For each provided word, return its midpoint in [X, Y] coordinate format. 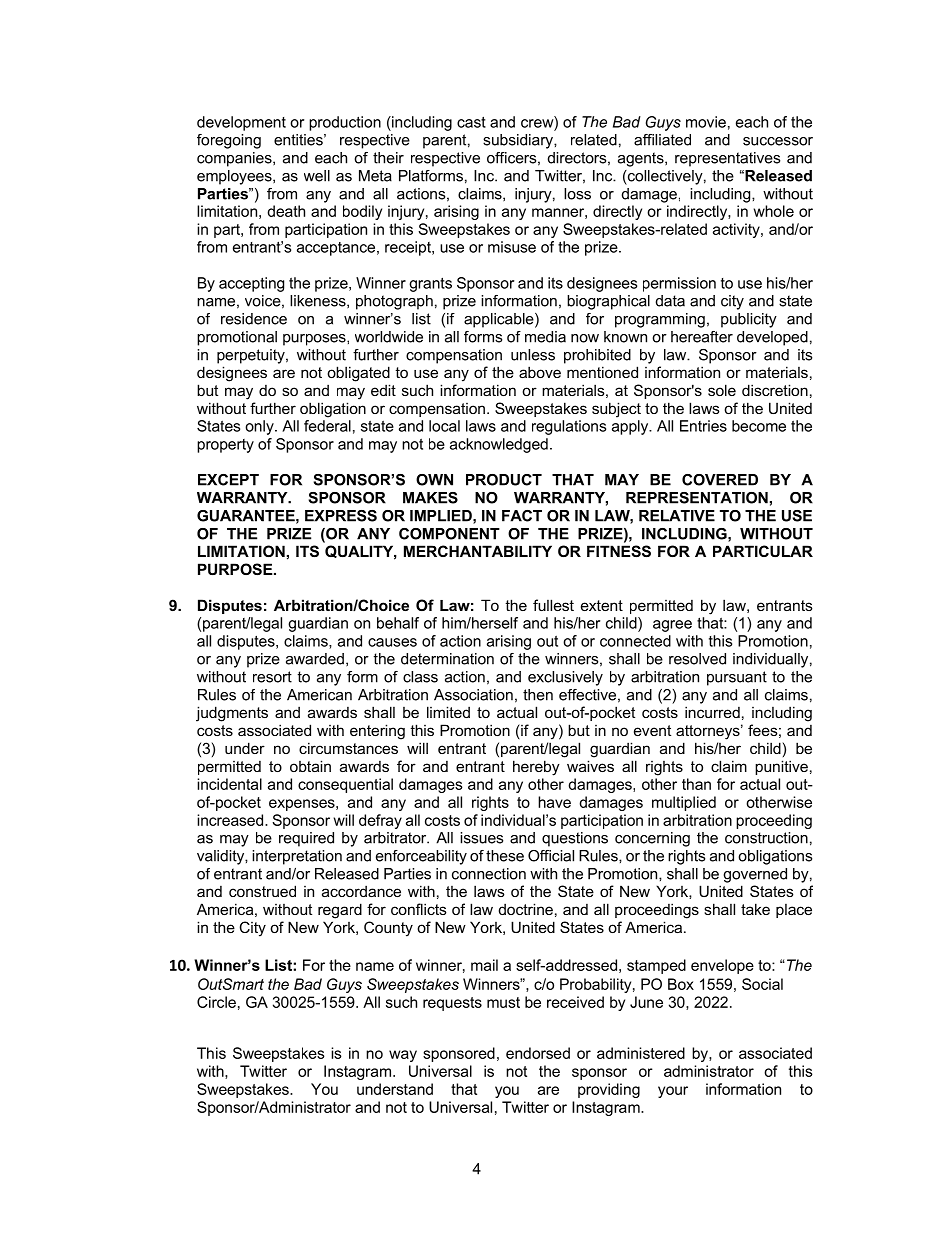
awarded [315, 659]
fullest [553, 605]
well [317, 176]
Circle [216, 1002]
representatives [727, 159]
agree [672, 626]
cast [471, 122]
